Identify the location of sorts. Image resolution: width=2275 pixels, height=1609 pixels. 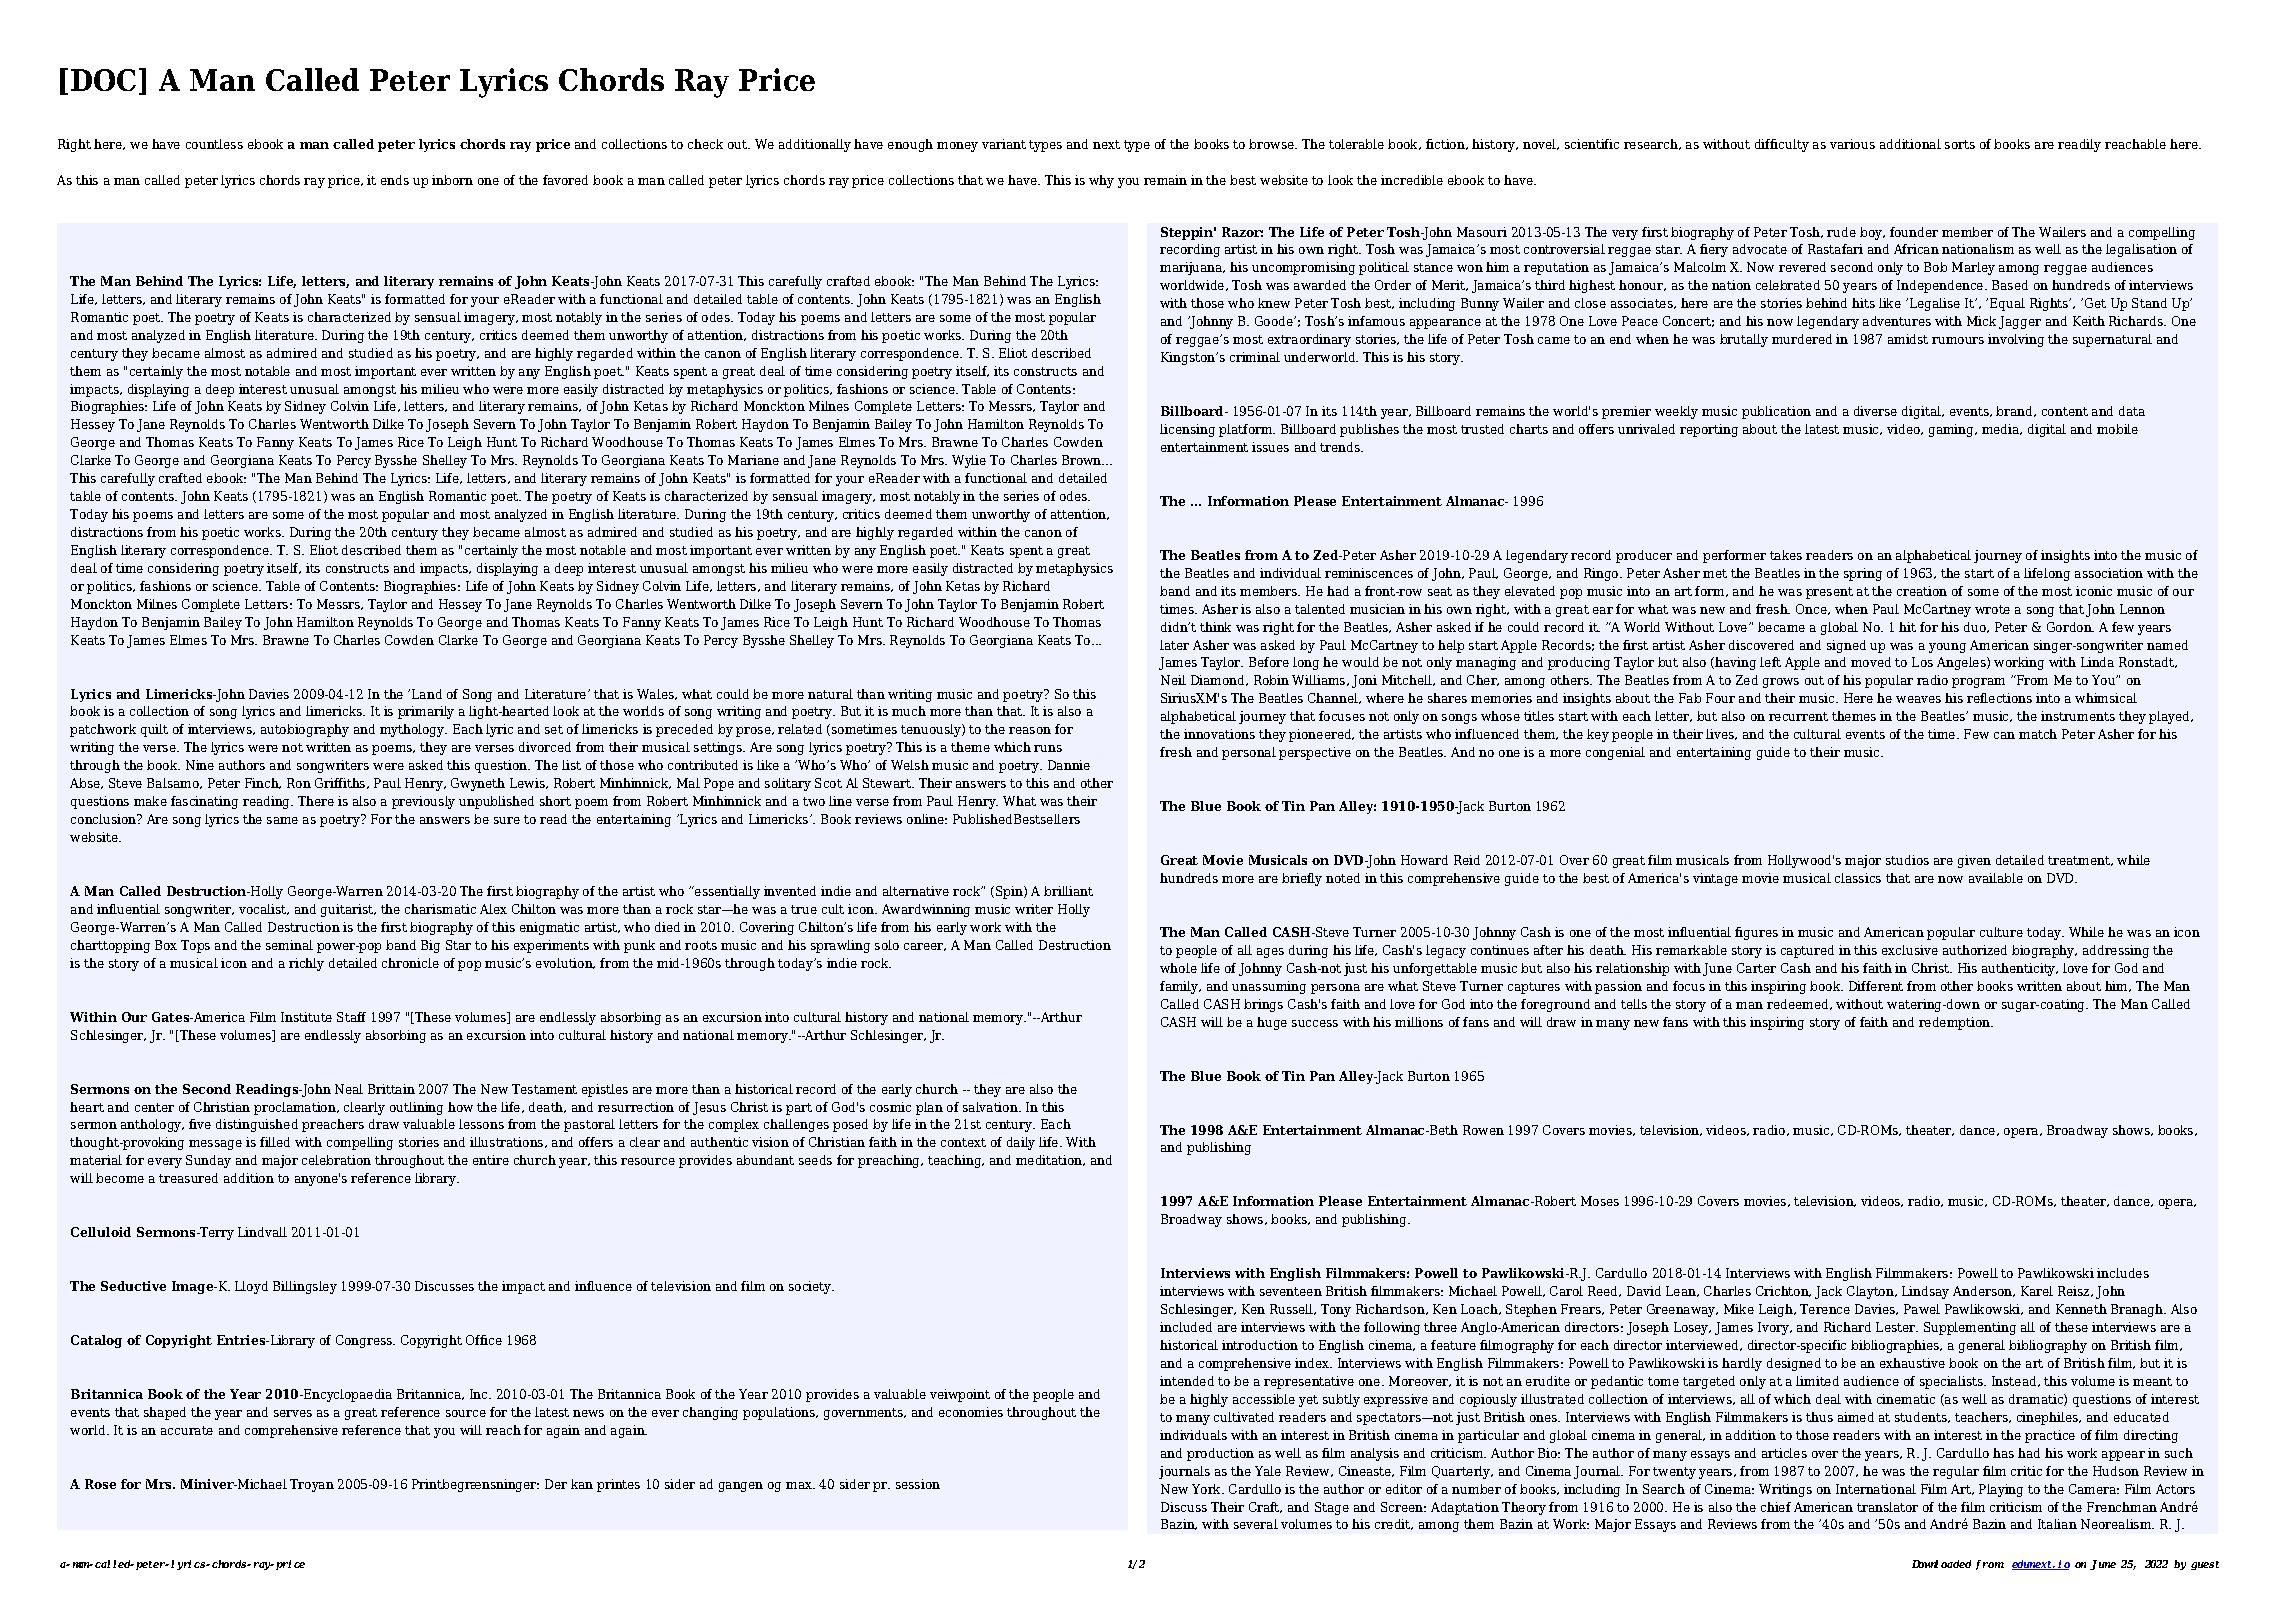
(1960, 144).
